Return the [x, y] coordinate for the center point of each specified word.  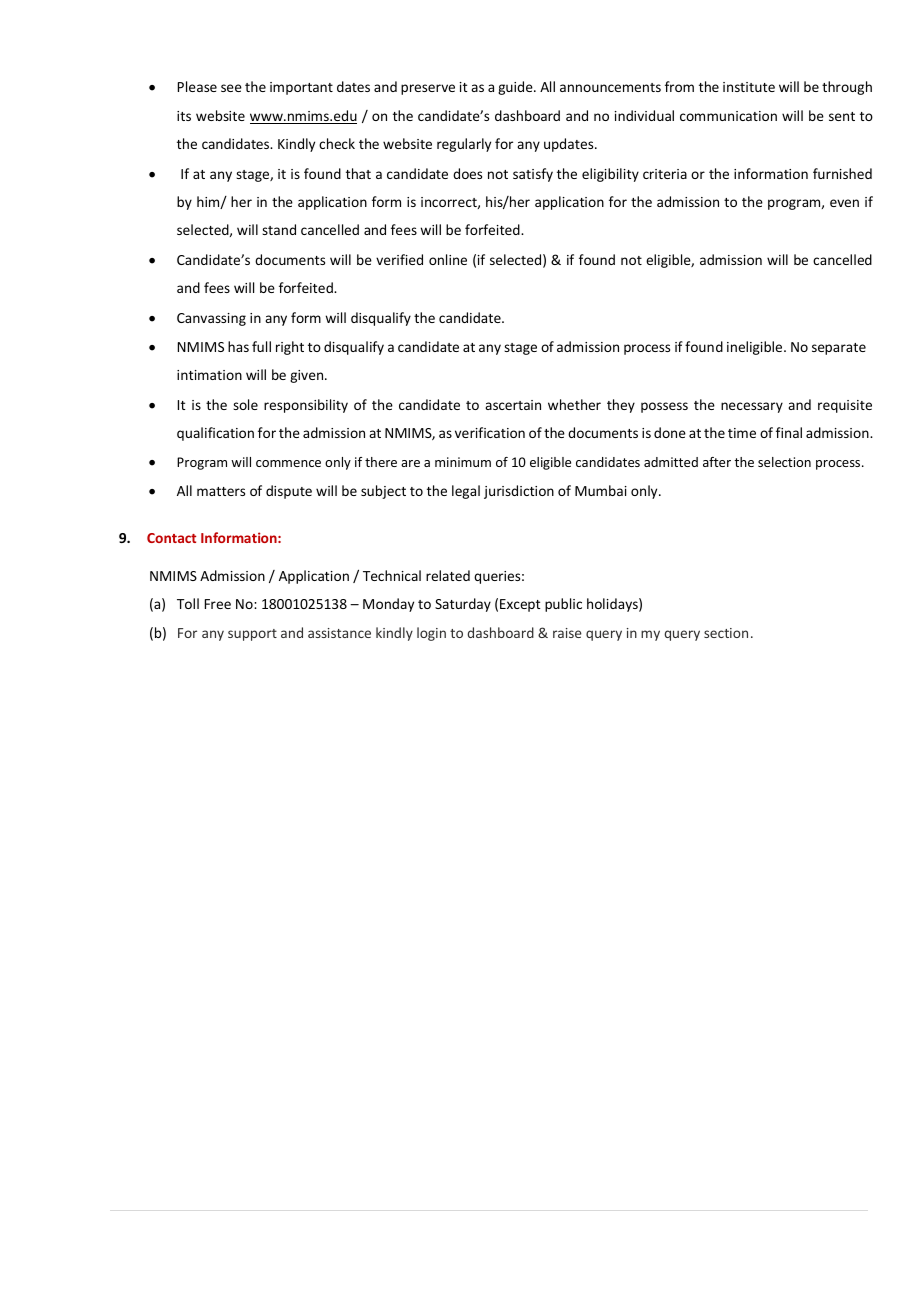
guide [516, 88]
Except [520, 605]
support [252, 635]
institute [749, 87]
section [726, 633]
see [231, 88]
